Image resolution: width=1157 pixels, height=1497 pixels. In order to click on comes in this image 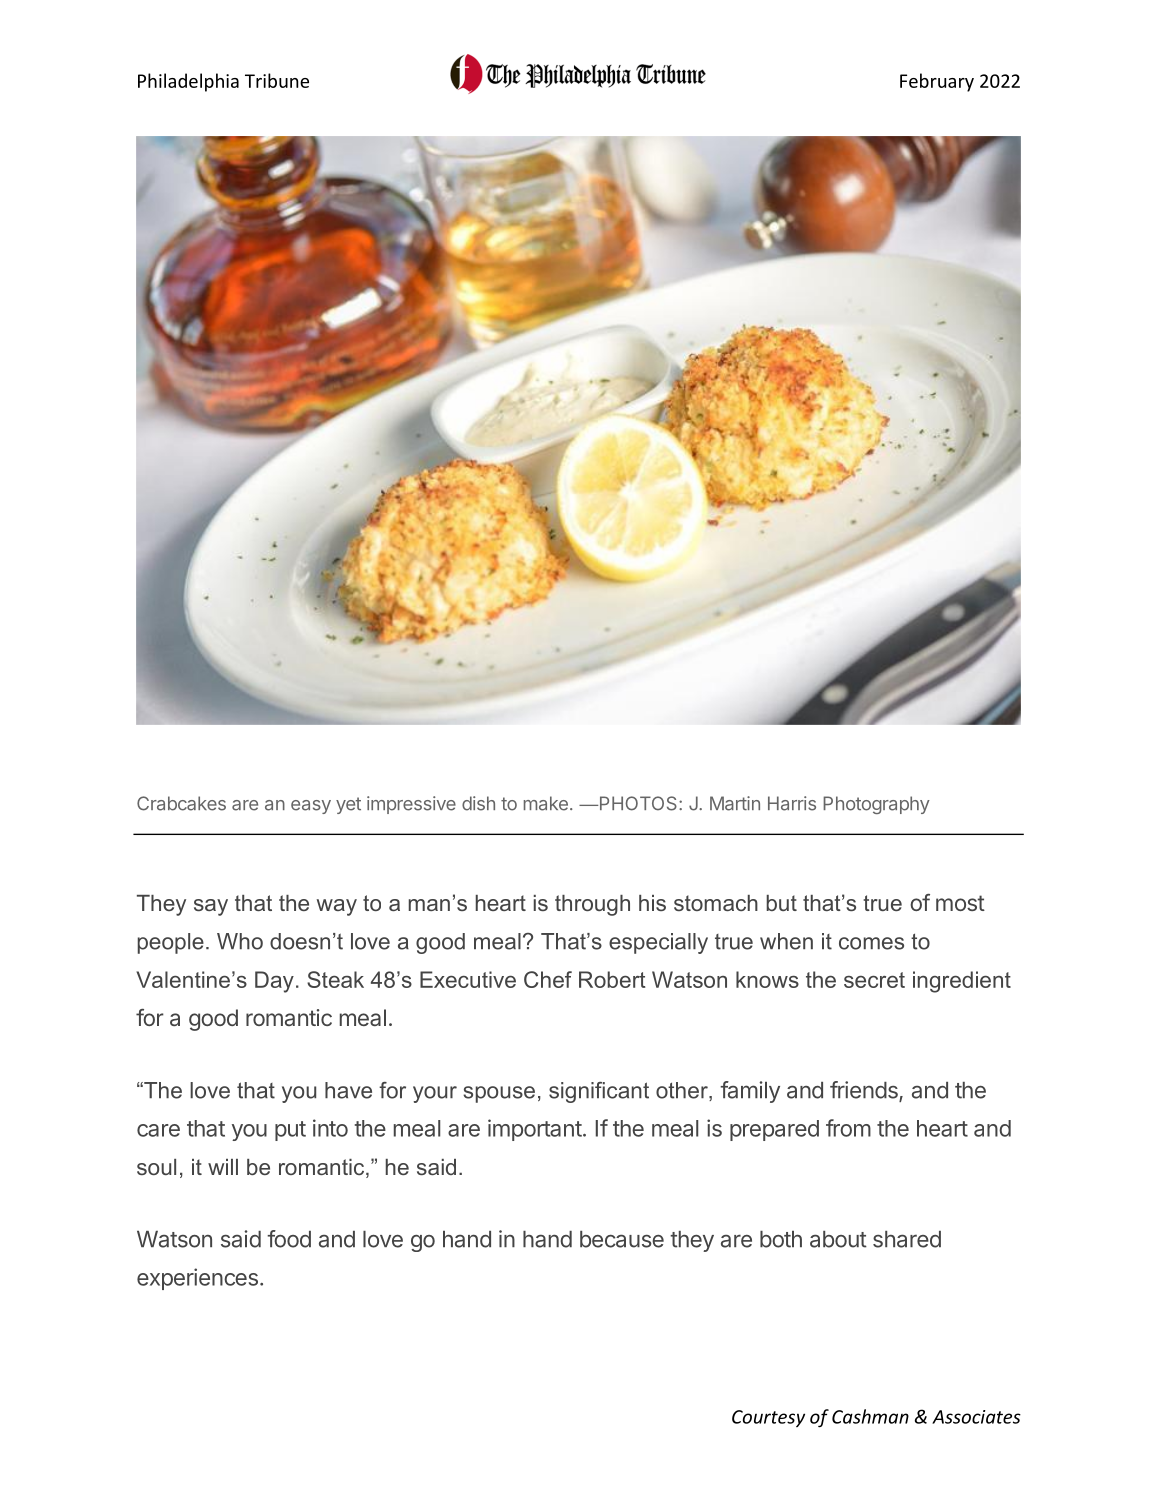, I will do `click(871, 943)`.
